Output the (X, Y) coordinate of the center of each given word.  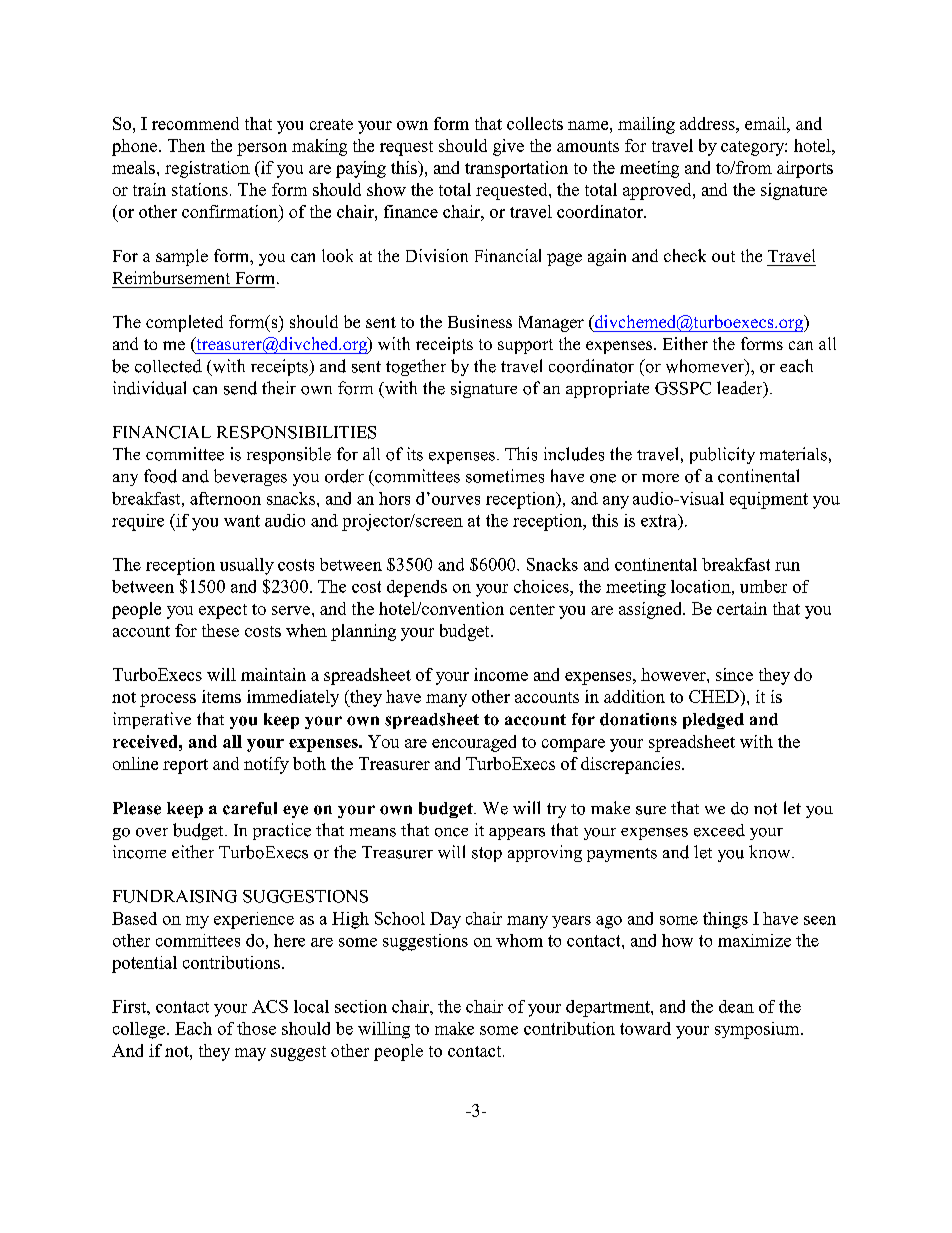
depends (417, 588)
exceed (719, 830)
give (508, 147)
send (240, 388)
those (256, 1028)
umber (763, 586)
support (525, 346)
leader (741, 389)
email (766, 123)
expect (223, 611)
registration (207, 169)
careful (250, 808)
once (451, 832)
